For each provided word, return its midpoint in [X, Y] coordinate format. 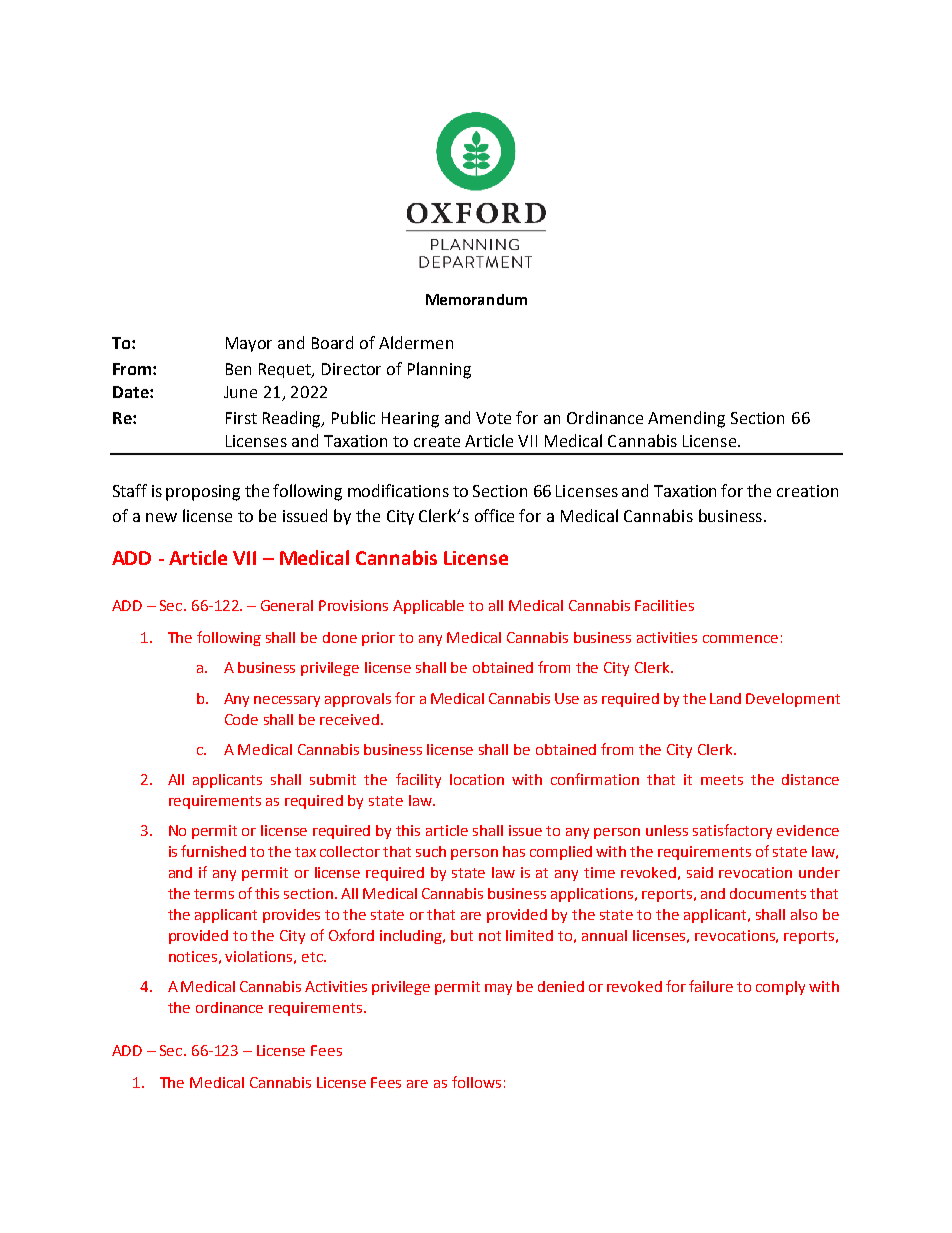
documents [768, 893]
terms [214, 894]
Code [241, 719]
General [287, 605]
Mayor [249, 344]
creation [807, 491]
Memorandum [476, 299]
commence [740, 639]
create [437, 441]
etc [313, 957]
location [477, 779]
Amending [686, 419]
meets [722, 780]
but [462, 935]
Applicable [428, 607]
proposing [203, 493]
